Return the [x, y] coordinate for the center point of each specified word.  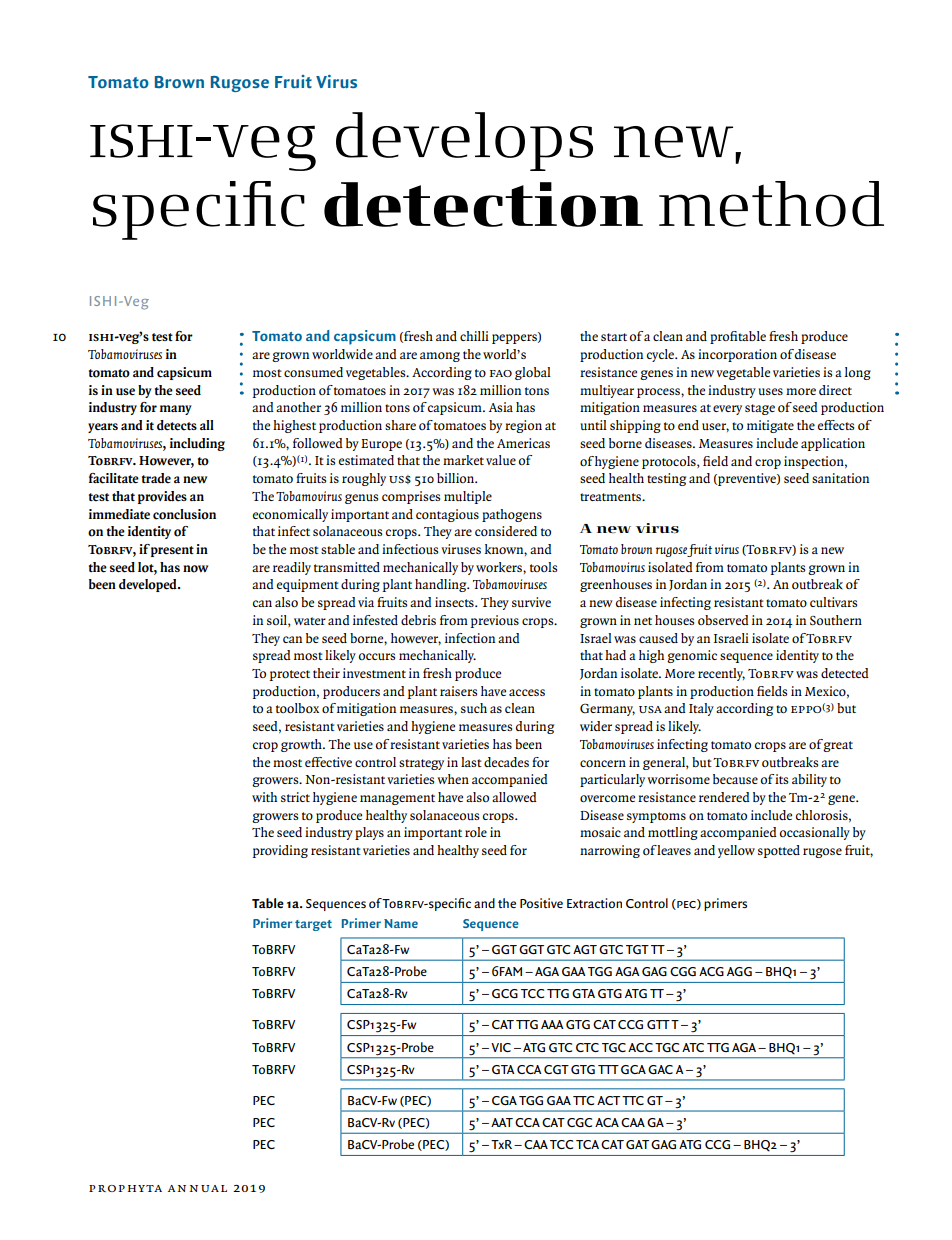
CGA [504, 1100]
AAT [502, 1122]
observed [723, 620]
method [771, 204]
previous [495, 621]
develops [464, 141]
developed [149, 585]
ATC [693, 1047]
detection [483, 204]
